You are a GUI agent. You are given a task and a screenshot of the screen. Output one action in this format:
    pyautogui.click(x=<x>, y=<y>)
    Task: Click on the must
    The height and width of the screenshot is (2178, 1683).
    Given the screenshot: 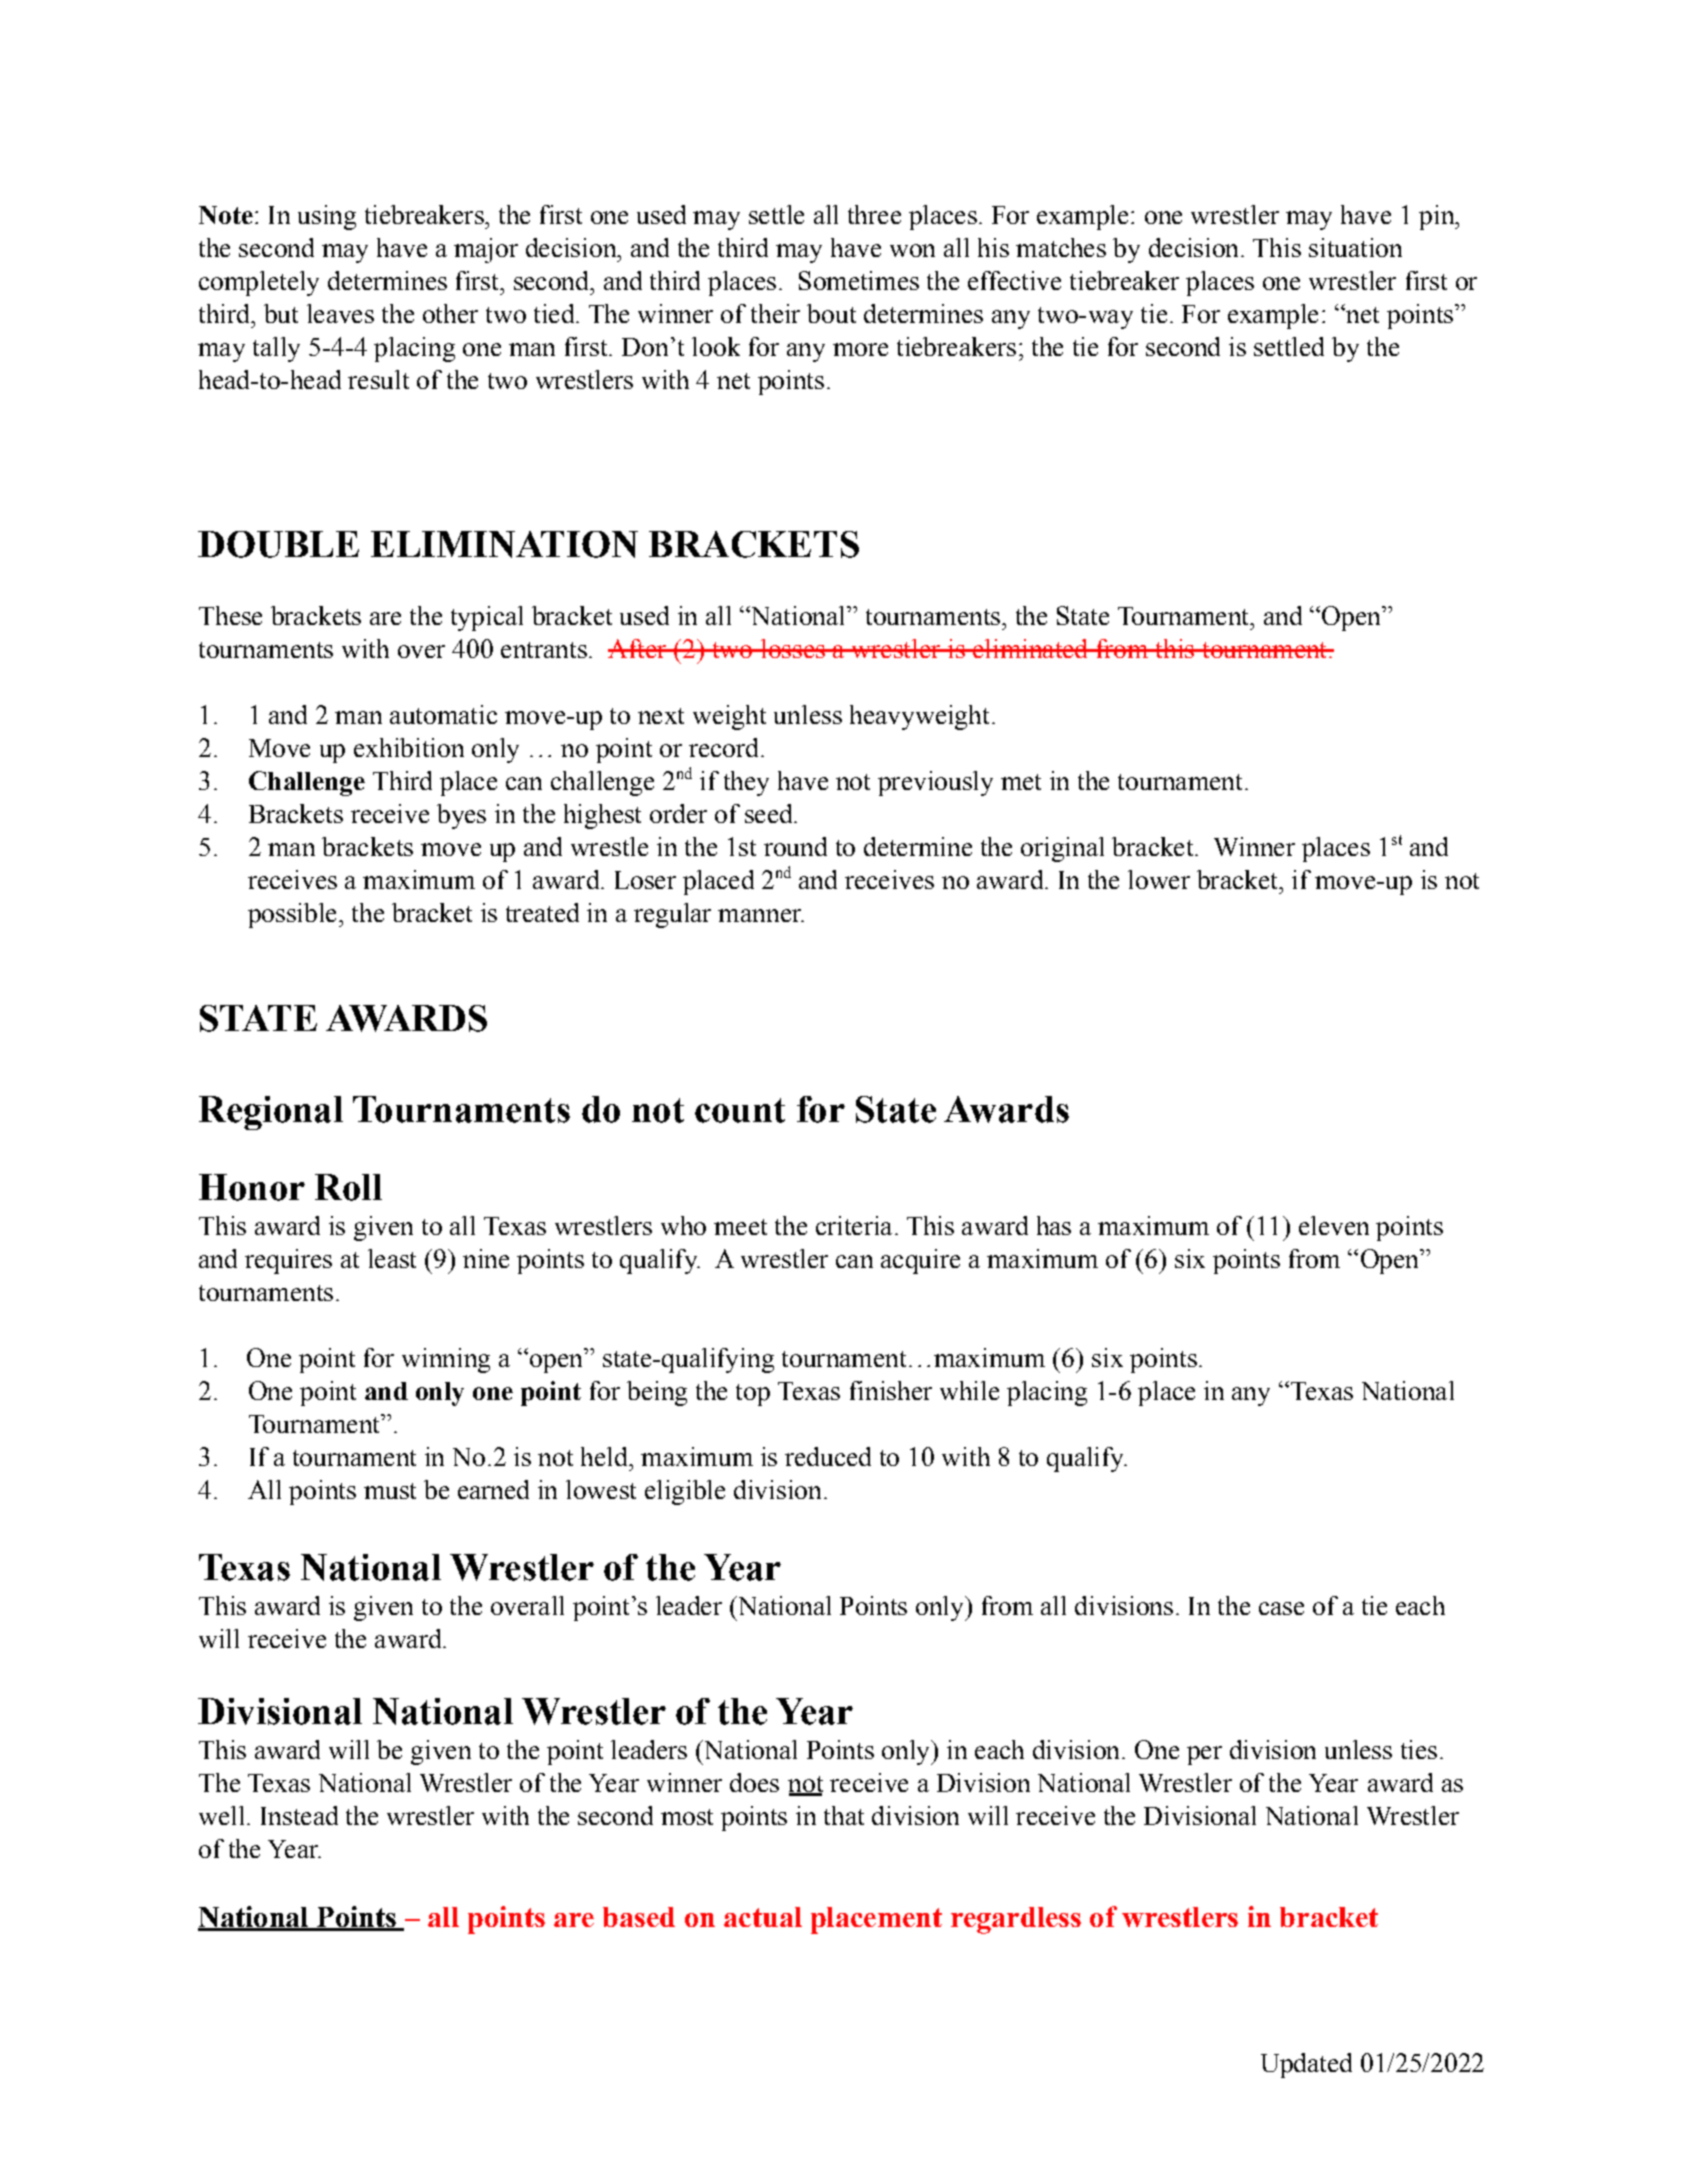 What is the action you would take?
    pyautogui.click(x=390, y=1491)
